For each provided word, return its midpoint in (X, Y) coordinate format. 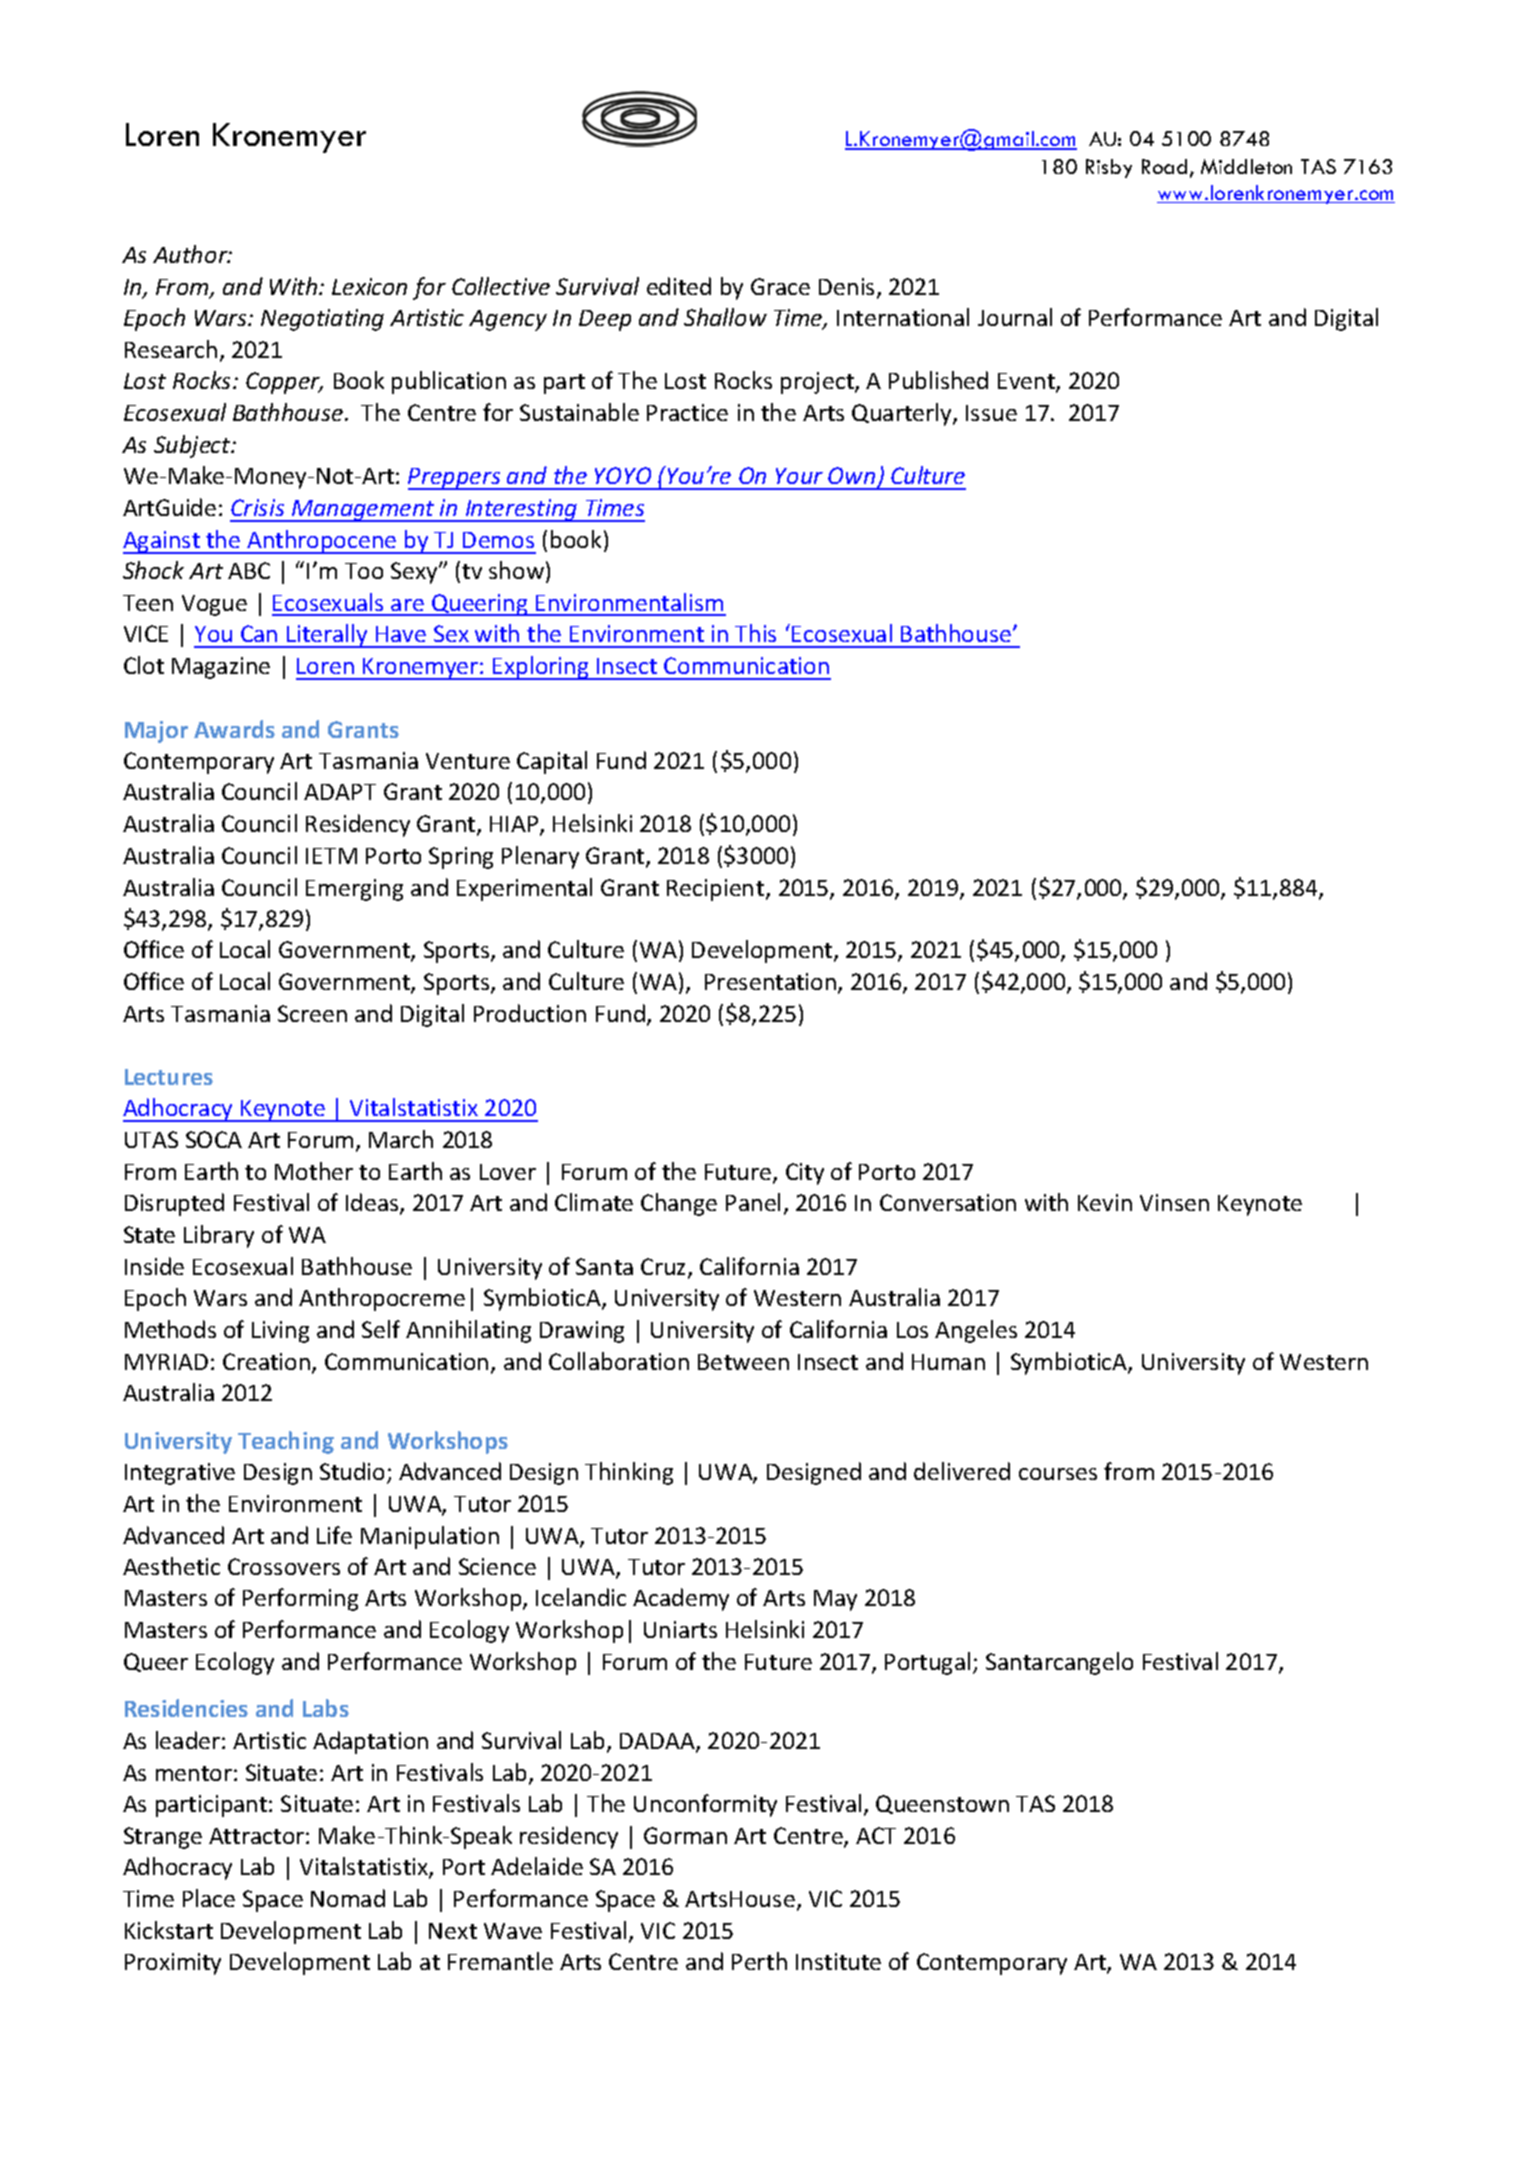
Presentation (772, 983)
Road (1164, 166)
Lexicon (369, 286)
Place (209, 1898)
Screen (312, 1013)
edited (679, 286)
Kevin (1105, 1202)
